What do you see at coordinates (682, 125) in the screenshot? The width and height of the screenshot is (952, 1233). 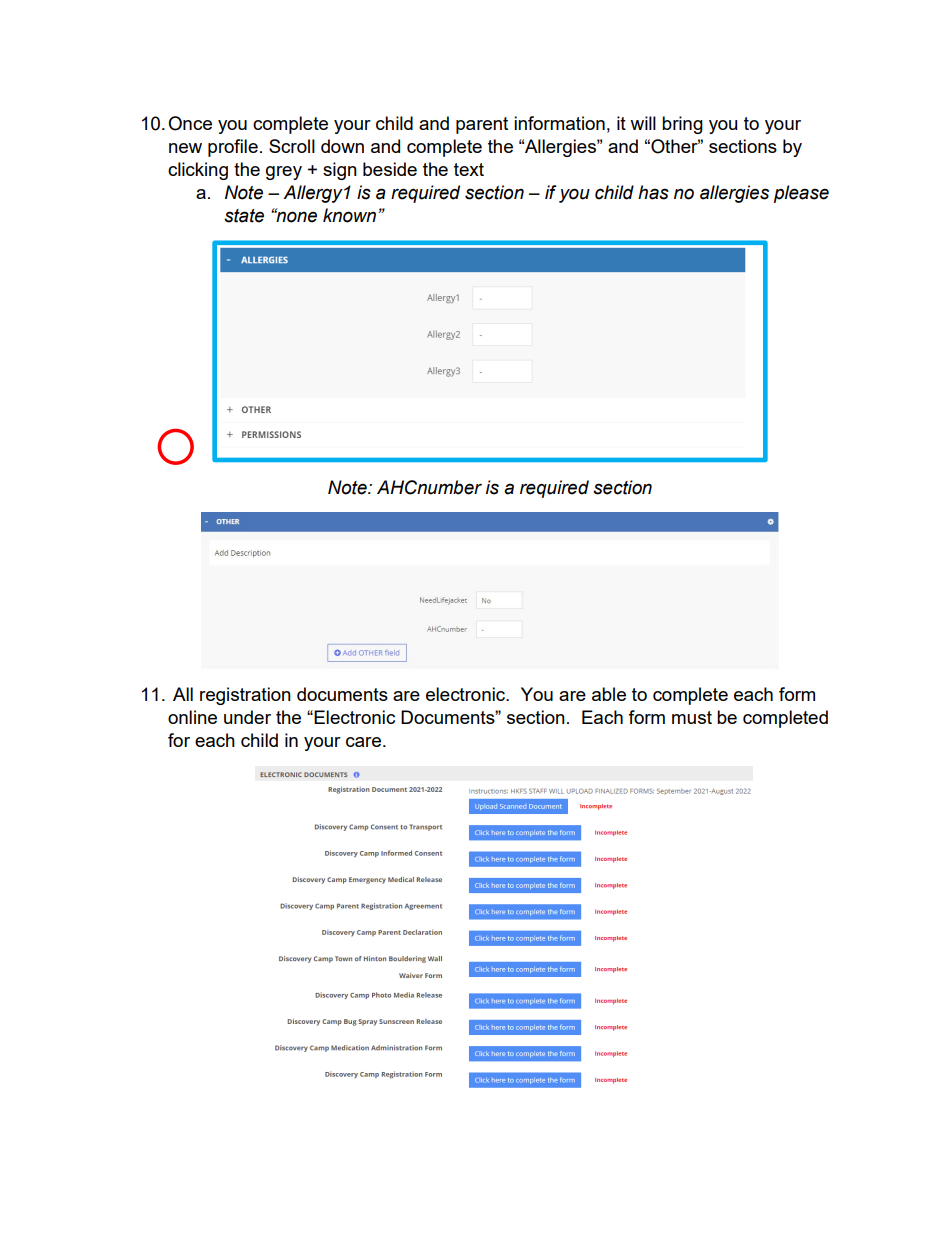 I see `bring` at bounding box center [682, 125].
